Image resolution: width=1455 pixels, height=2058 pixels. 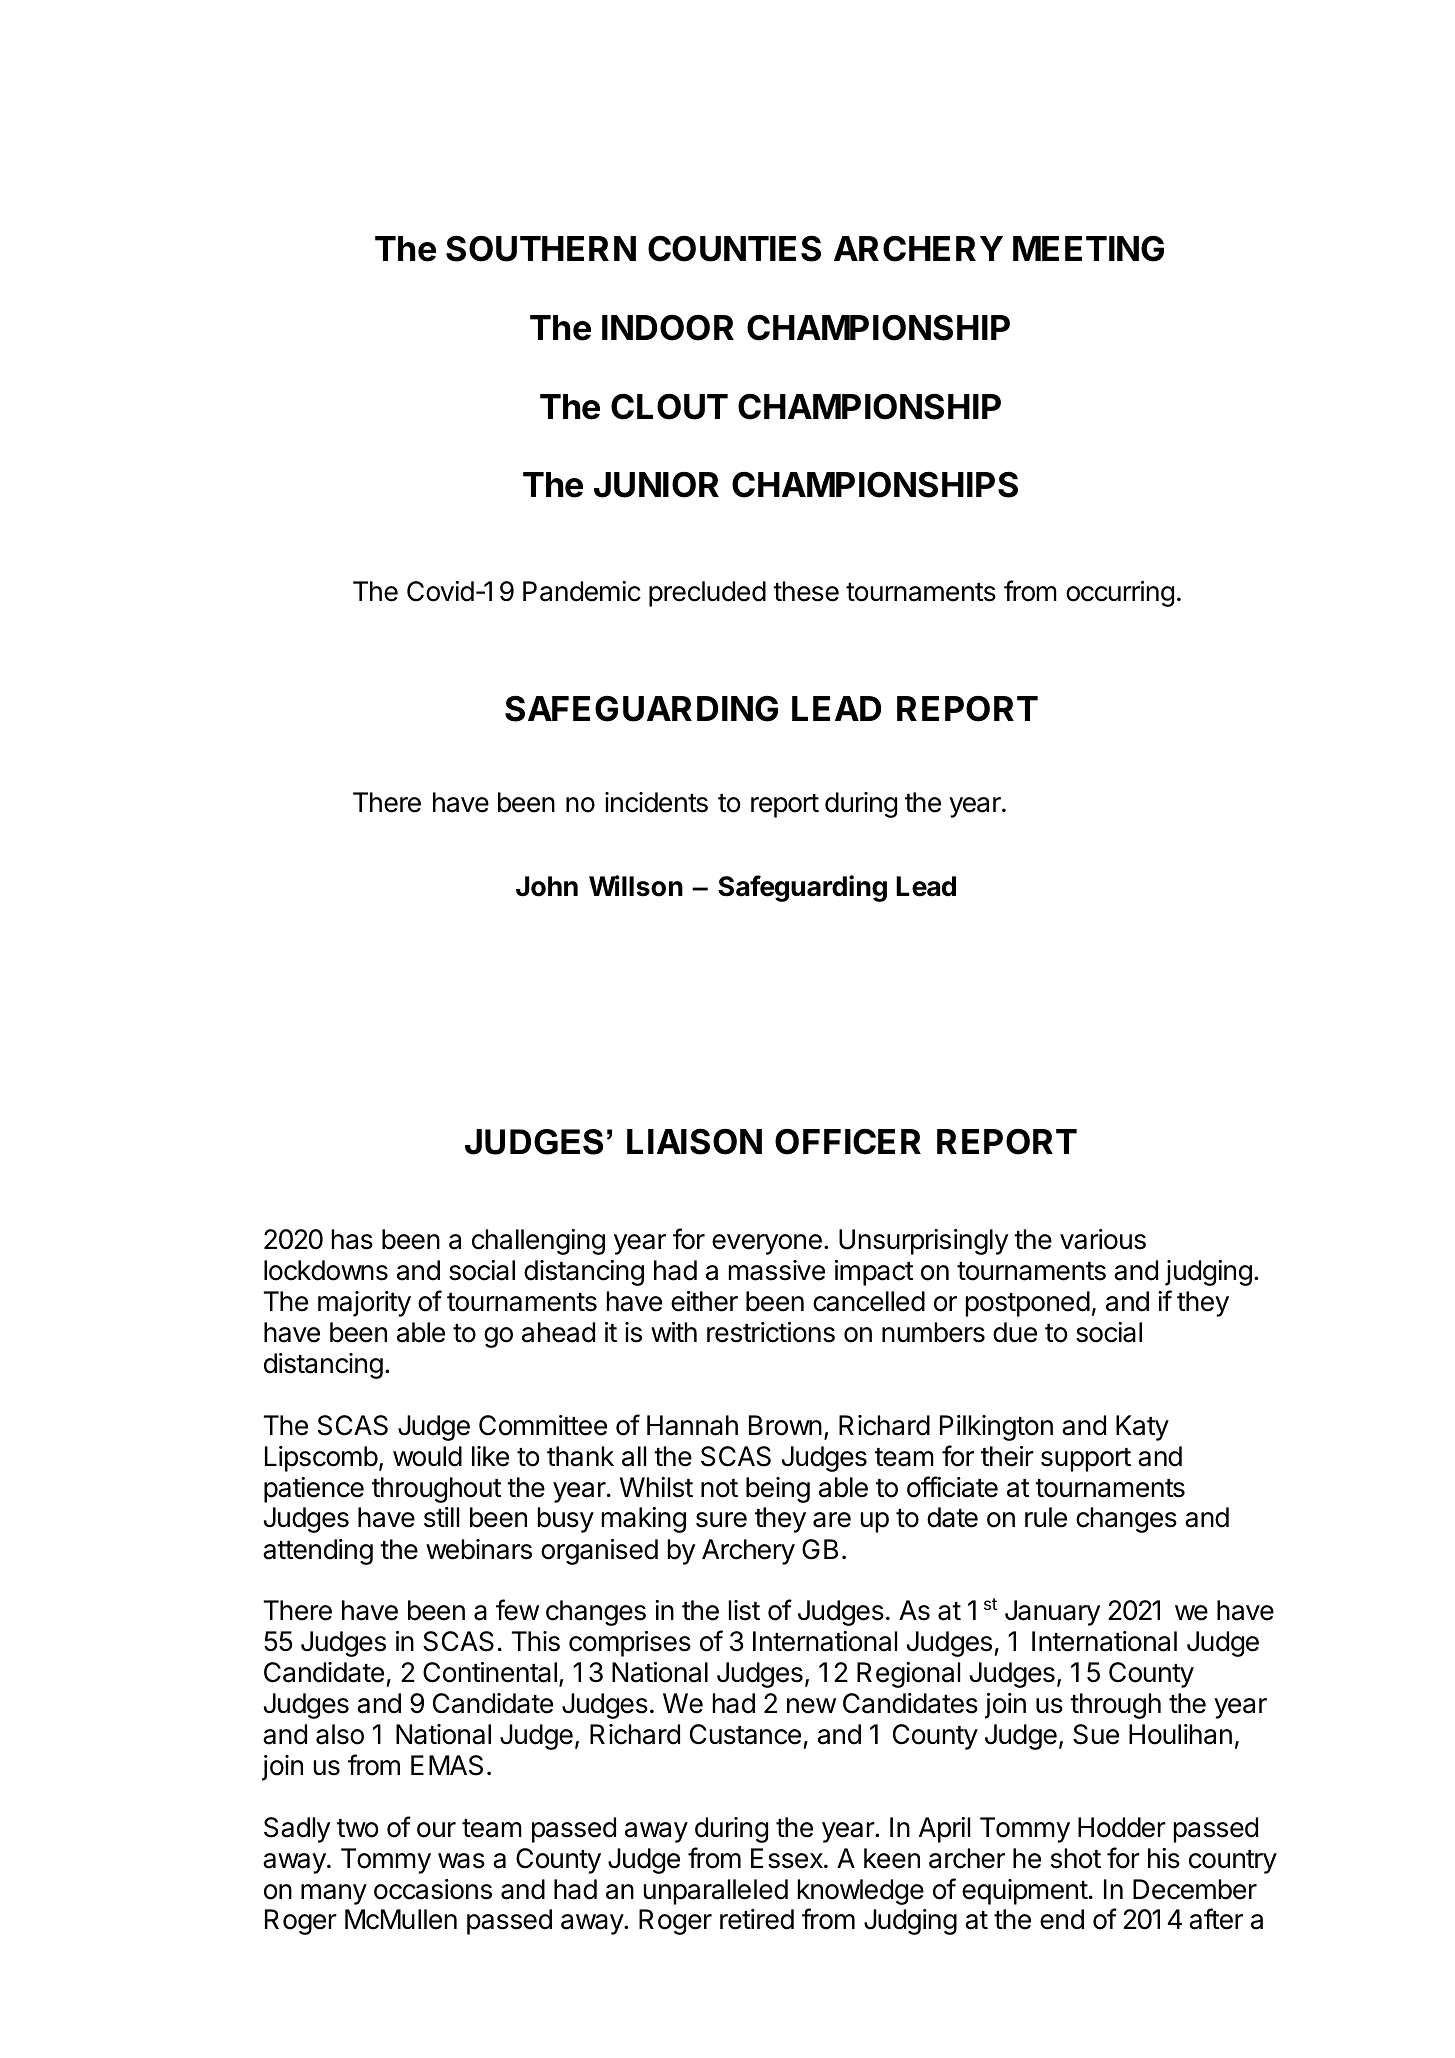 I want to click on LIAISON, so click(x=694, y=1141).
